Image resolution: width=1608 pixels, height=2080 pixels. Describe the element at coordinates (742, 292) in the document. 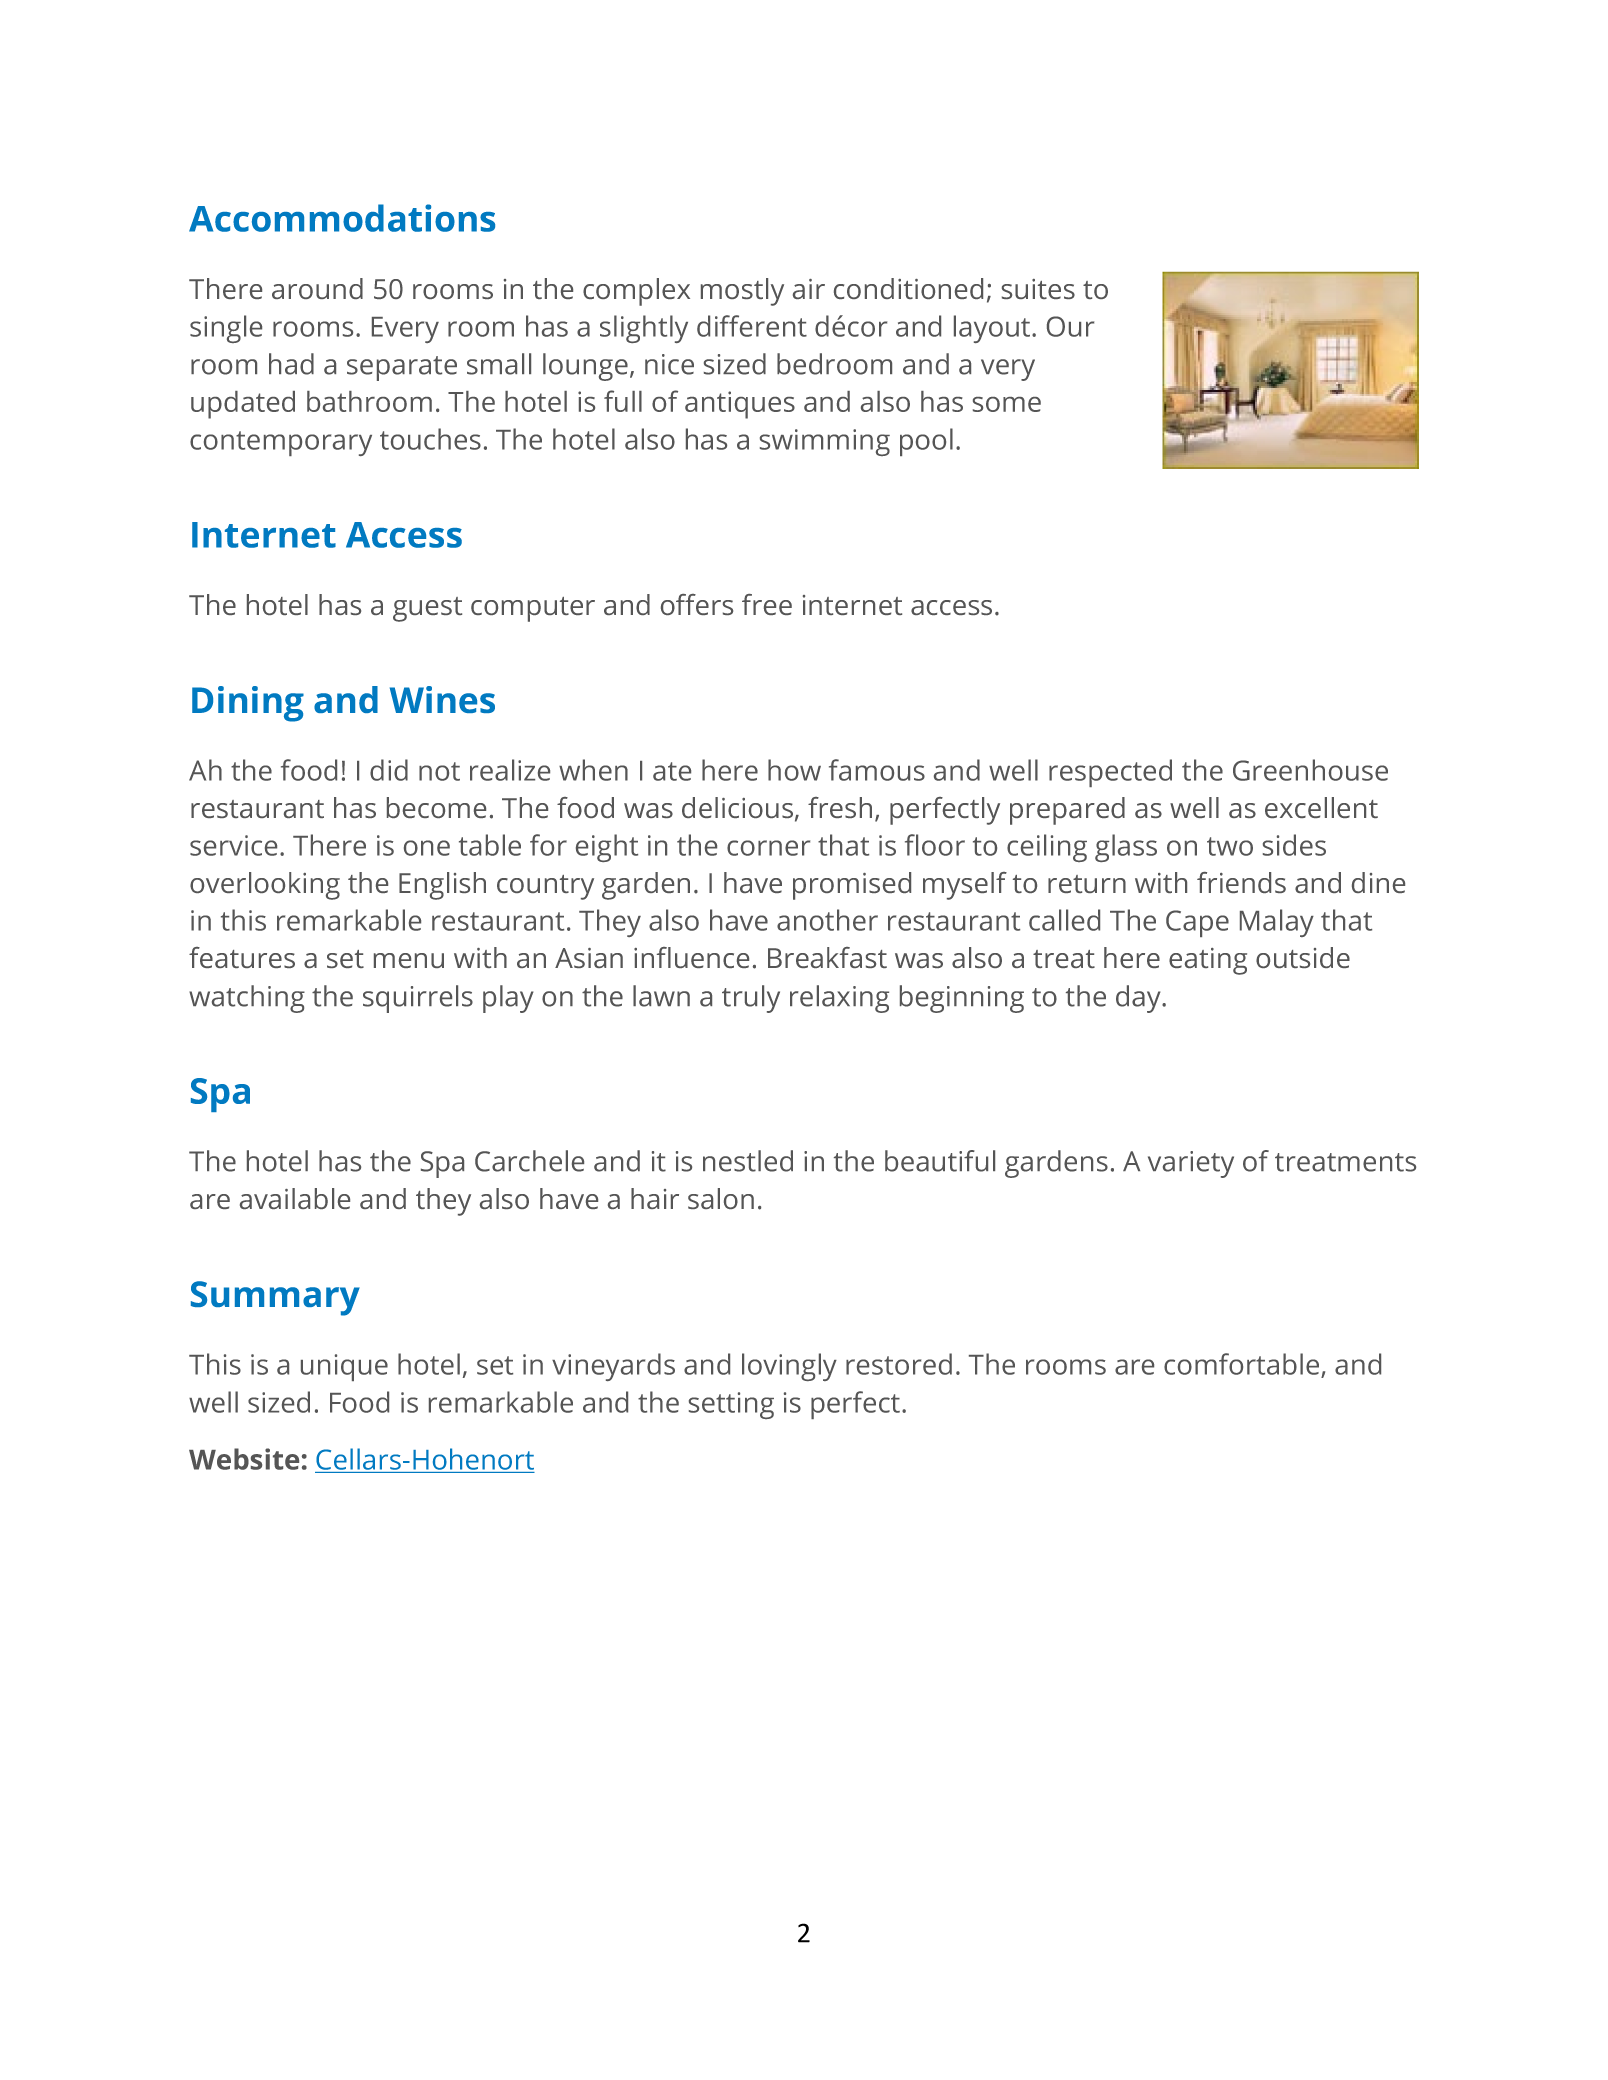

I see `mostly` at that location.
